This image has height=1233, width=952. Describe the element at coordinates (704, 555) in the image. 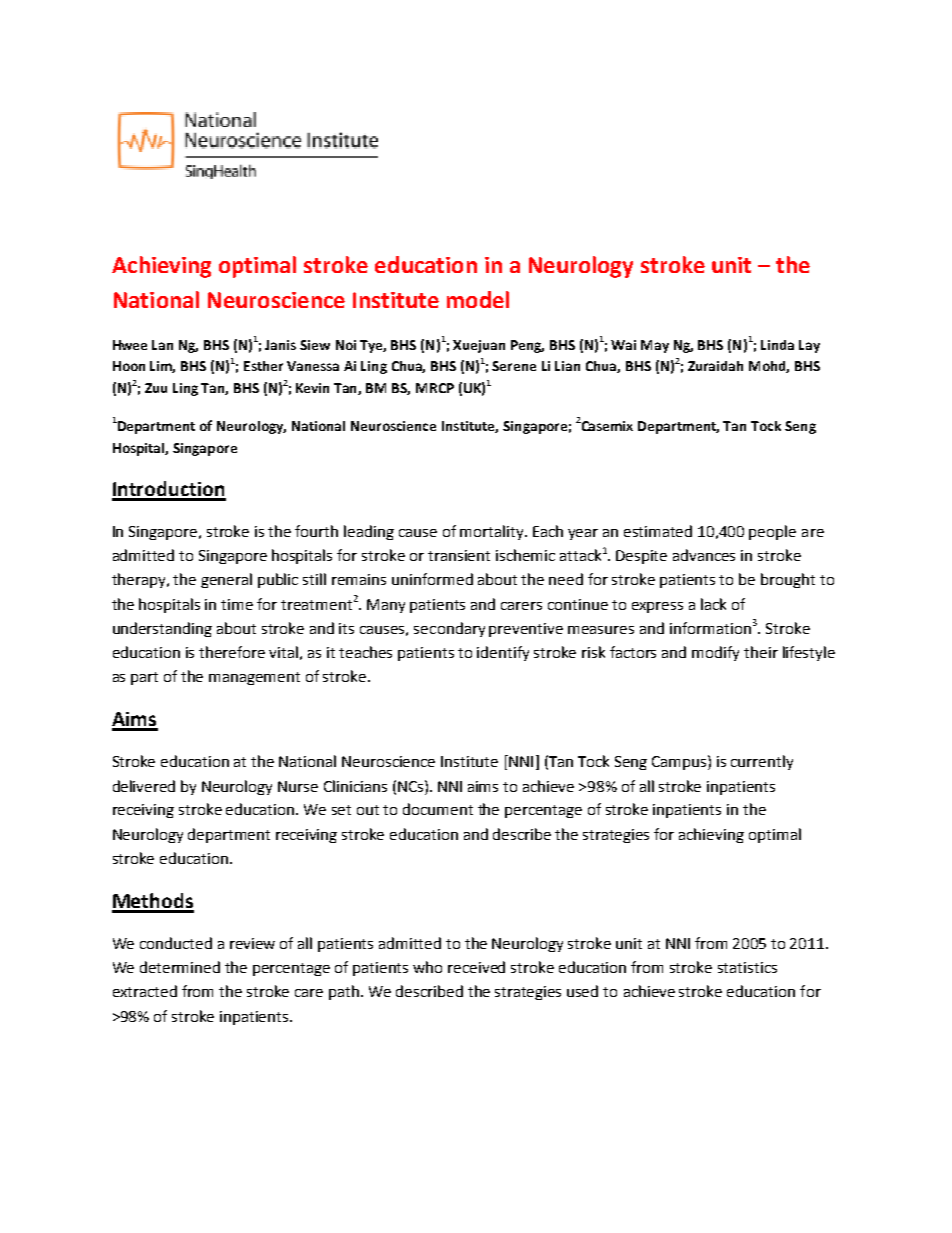

I see `advances` at that location.
